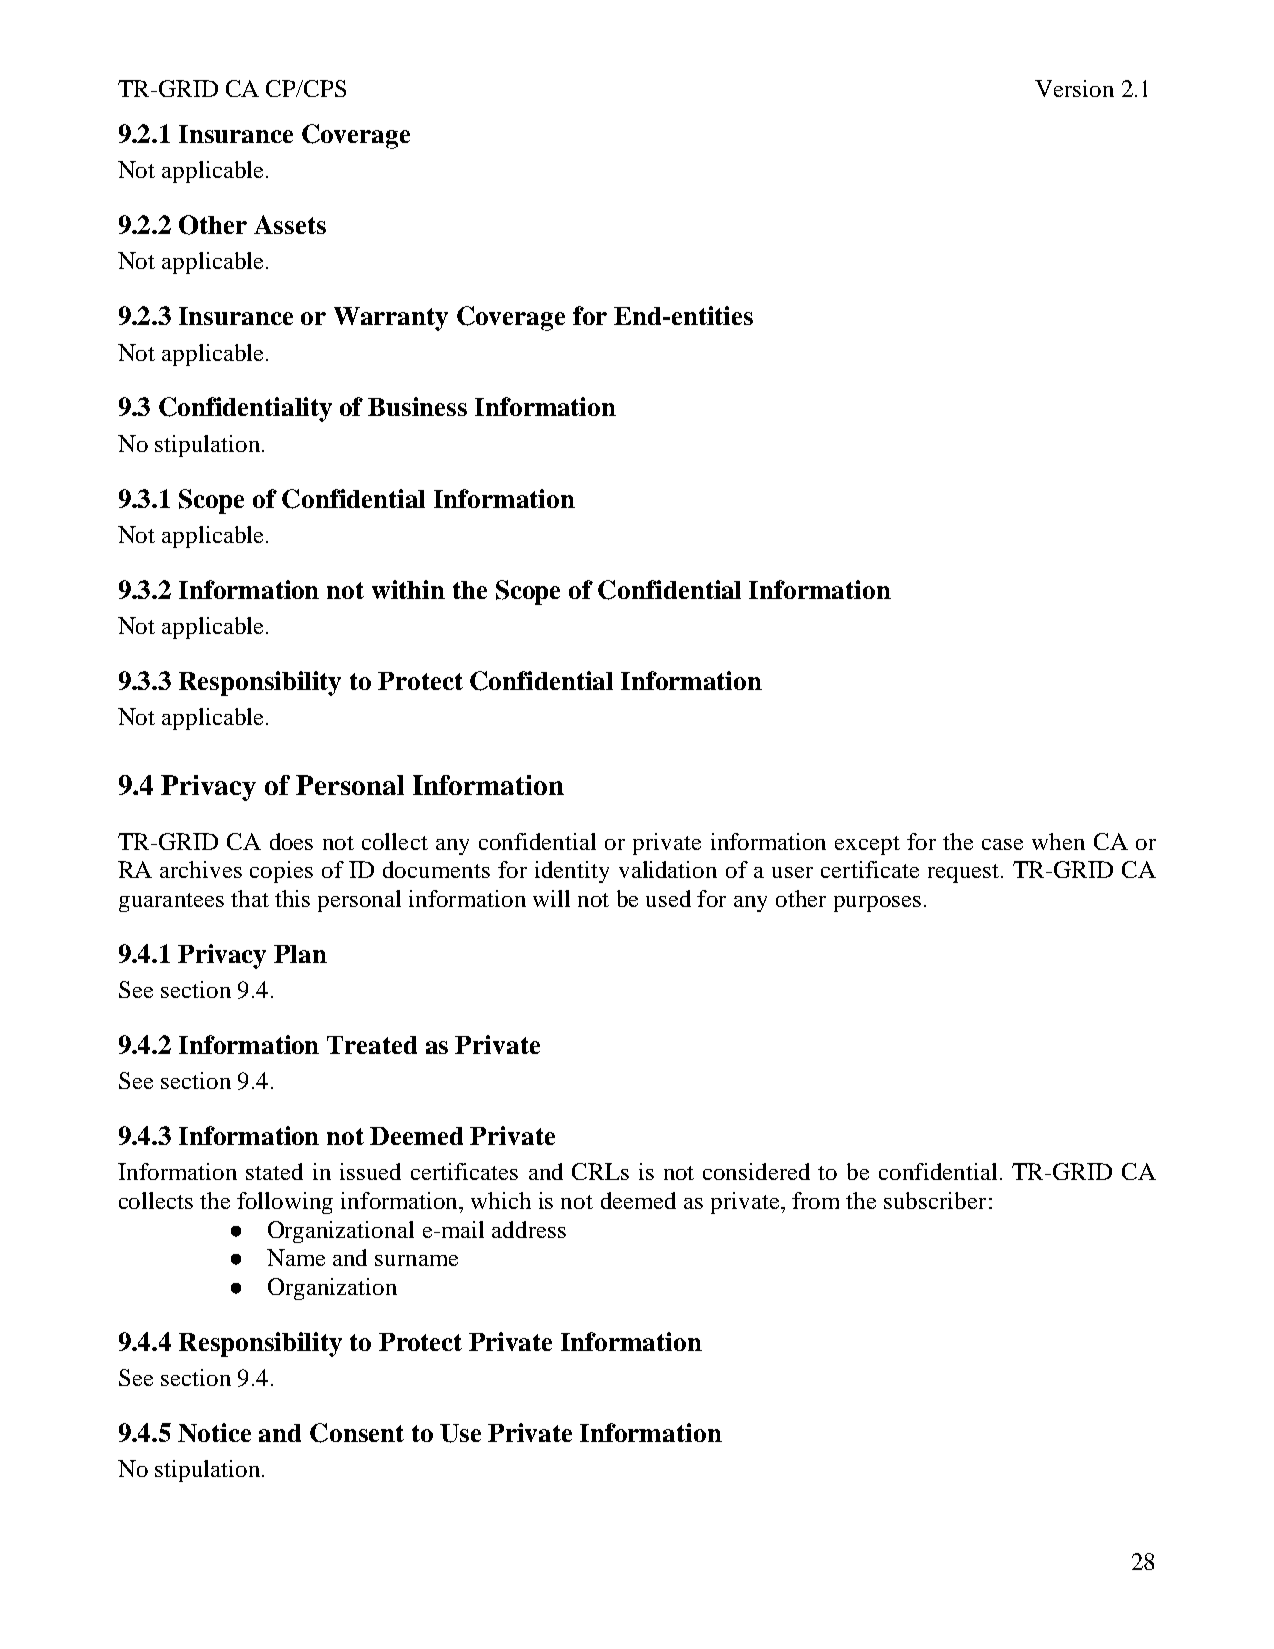 The width and height of the screenshot is (1274, 1649). Describe the element at coordinates (668, 869) in the screenshot. I see `validation` at that location.
